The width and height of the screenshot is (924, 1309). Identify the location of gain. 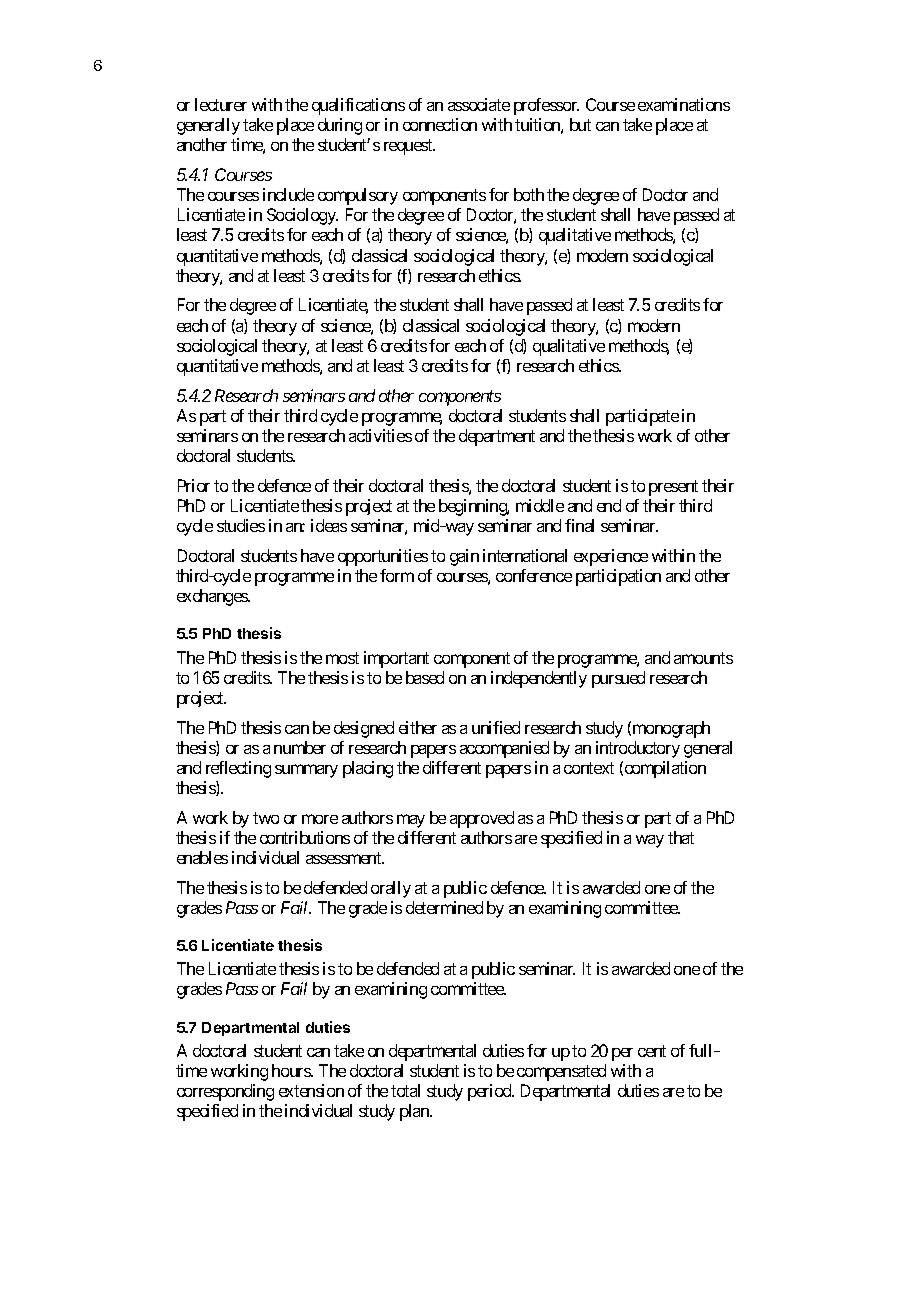
(464, 557).
